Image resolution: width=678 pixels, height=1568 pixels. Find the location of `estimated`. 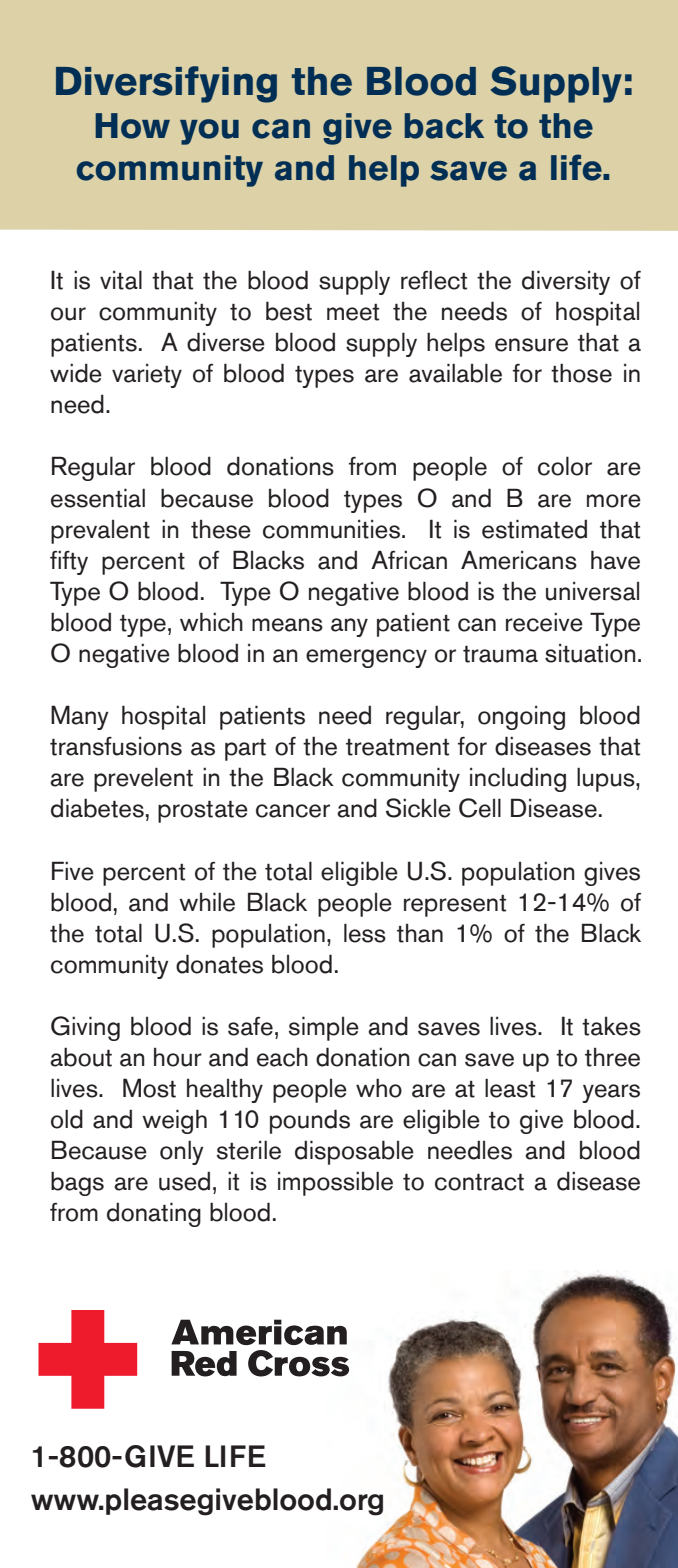

estimated is located at coordinates (534, 529).
